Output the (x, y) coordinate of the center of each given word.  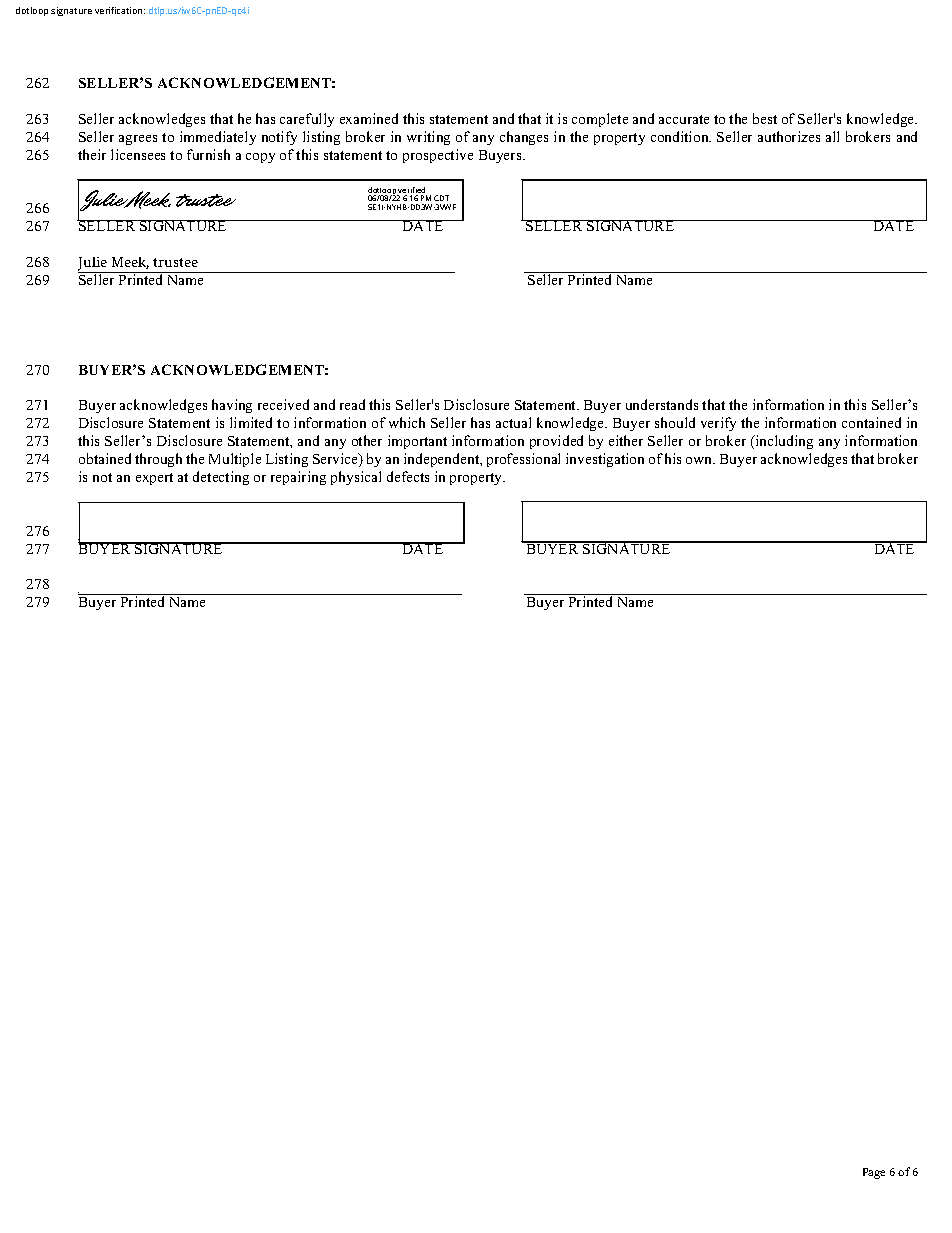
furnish (208, 154)
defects (408, 476)
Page (874, 1173)
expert (154, 479)
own (700, 460)
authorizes (789, 136)
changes (524, 138)
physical (356, 478)
